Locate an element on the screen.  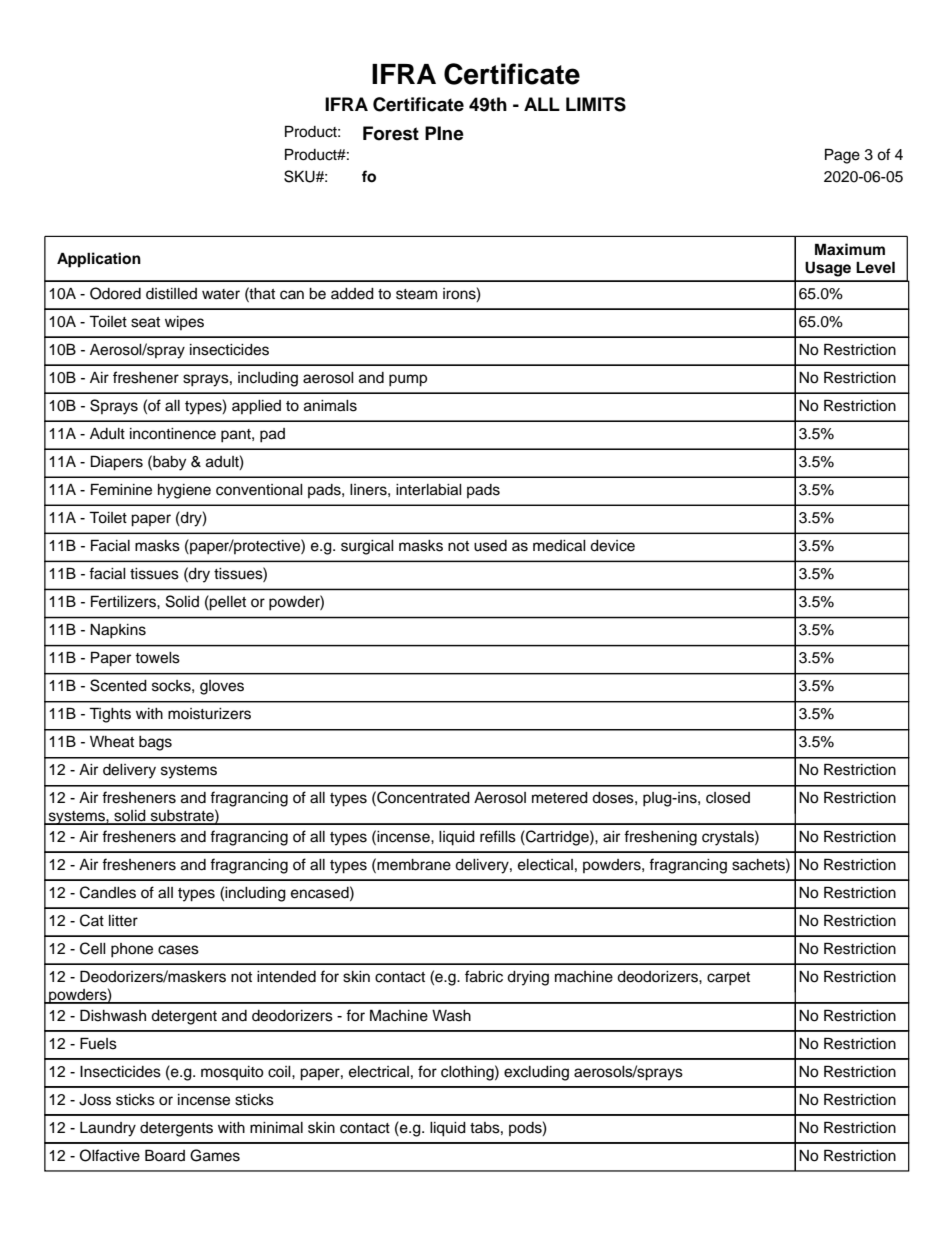
towels is located at coordinates (157, 658).
